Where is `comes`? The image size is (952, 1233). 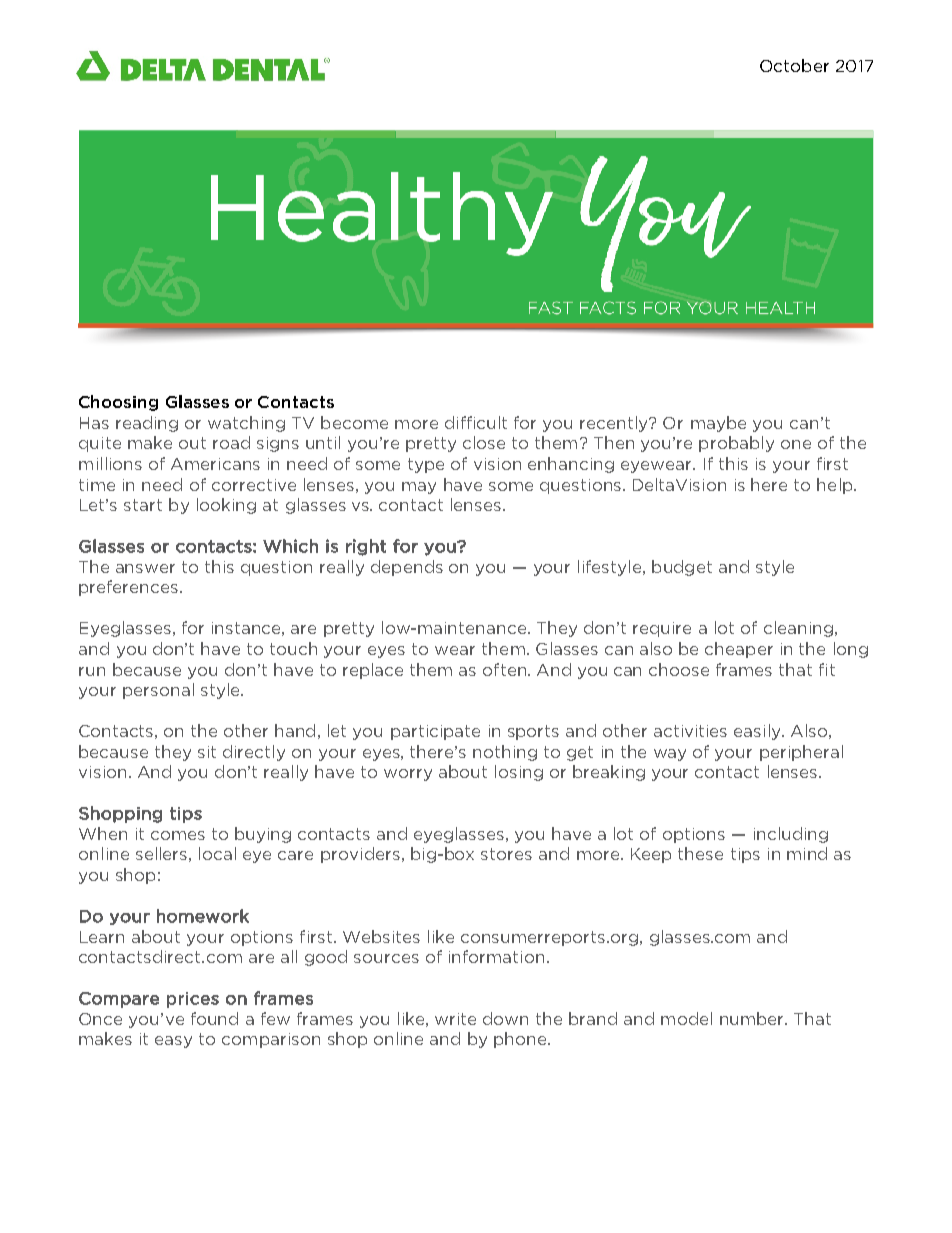 comes is located at coordinates (178, 835).
